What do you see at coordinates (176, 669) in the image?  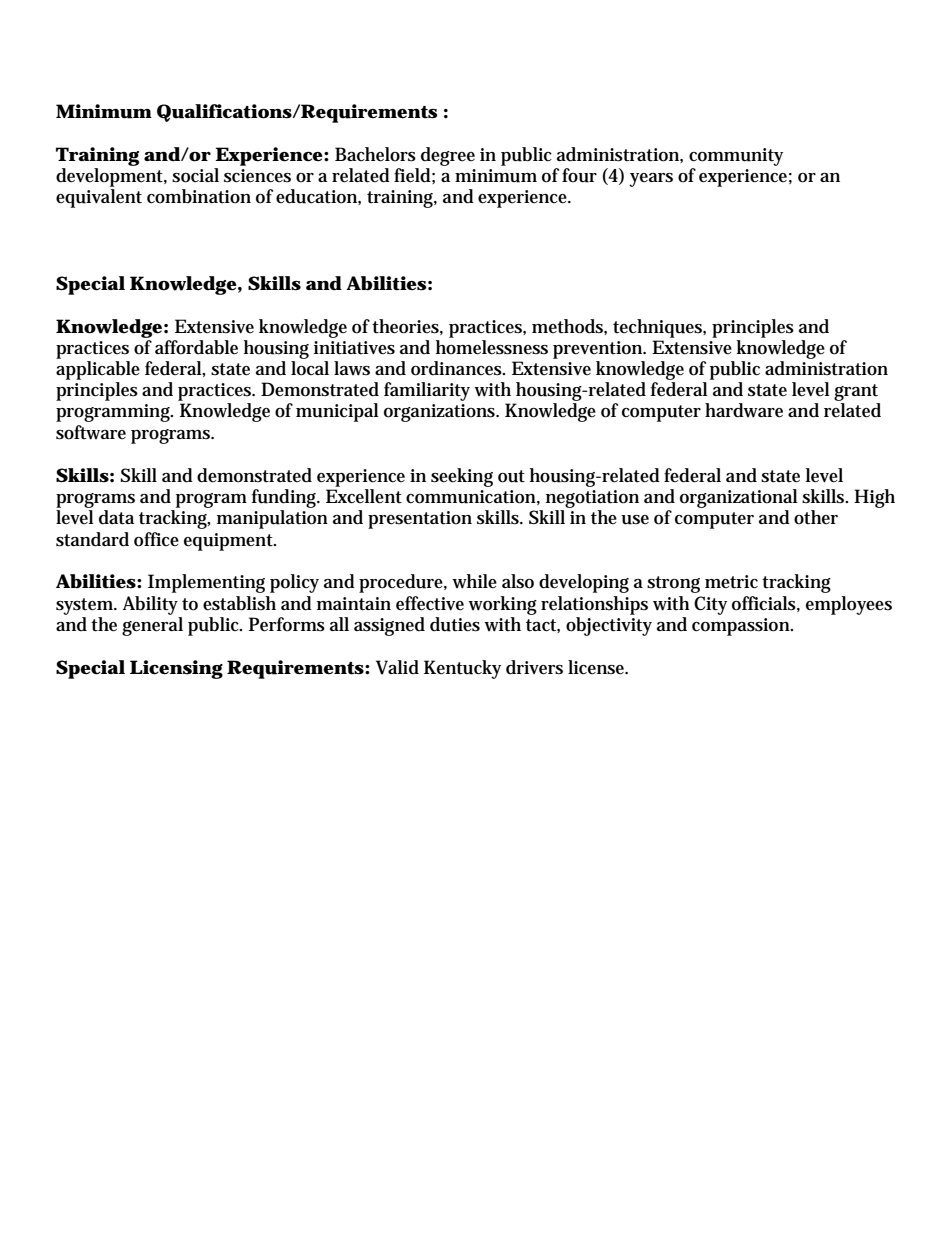 I see `Licensing` at bounding box center [176, 669].
